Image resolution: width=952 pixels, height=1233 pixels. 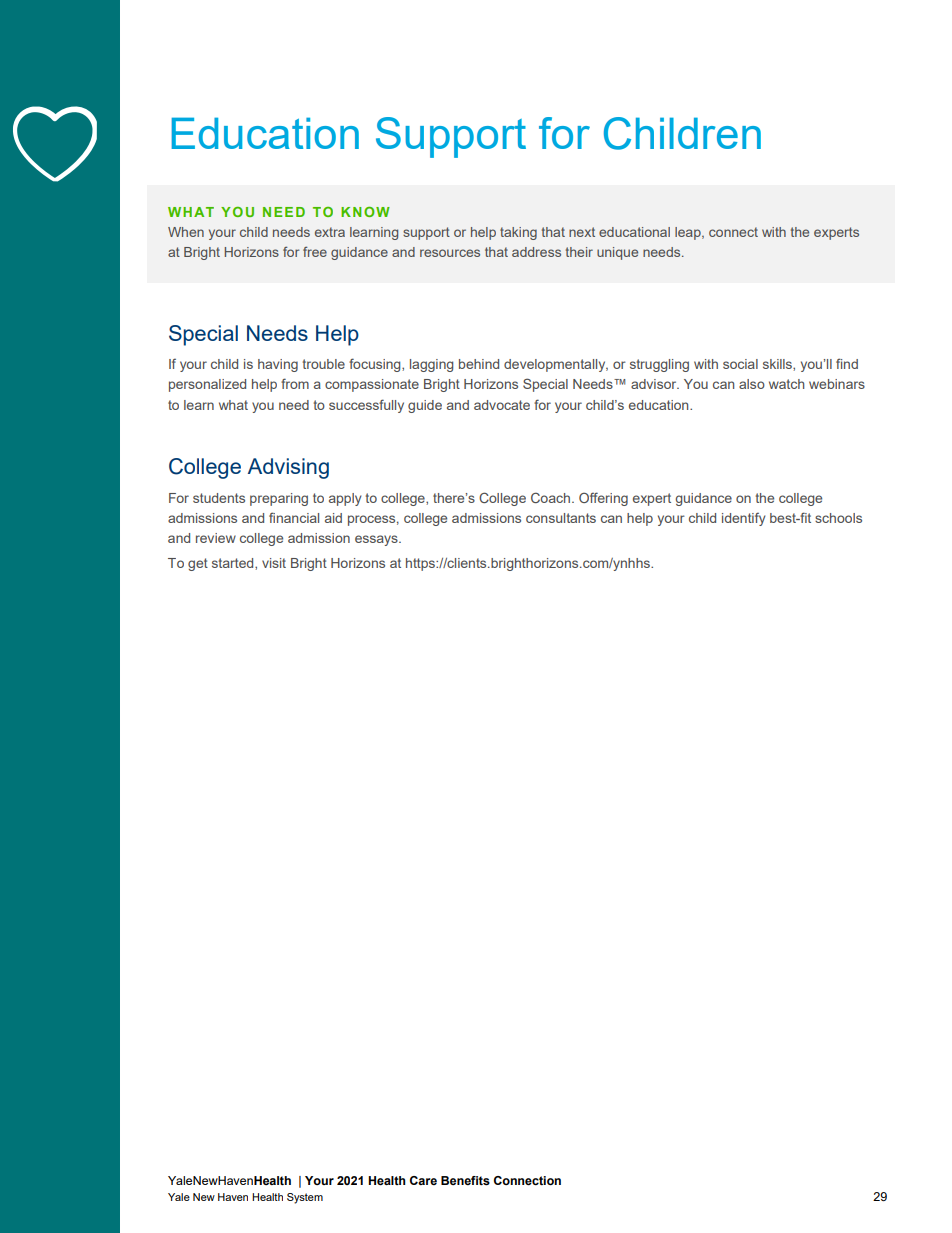 What do you see at coordinates (315, 251) in the screenshot?
I see `free` at bounding box center [315, 251].
